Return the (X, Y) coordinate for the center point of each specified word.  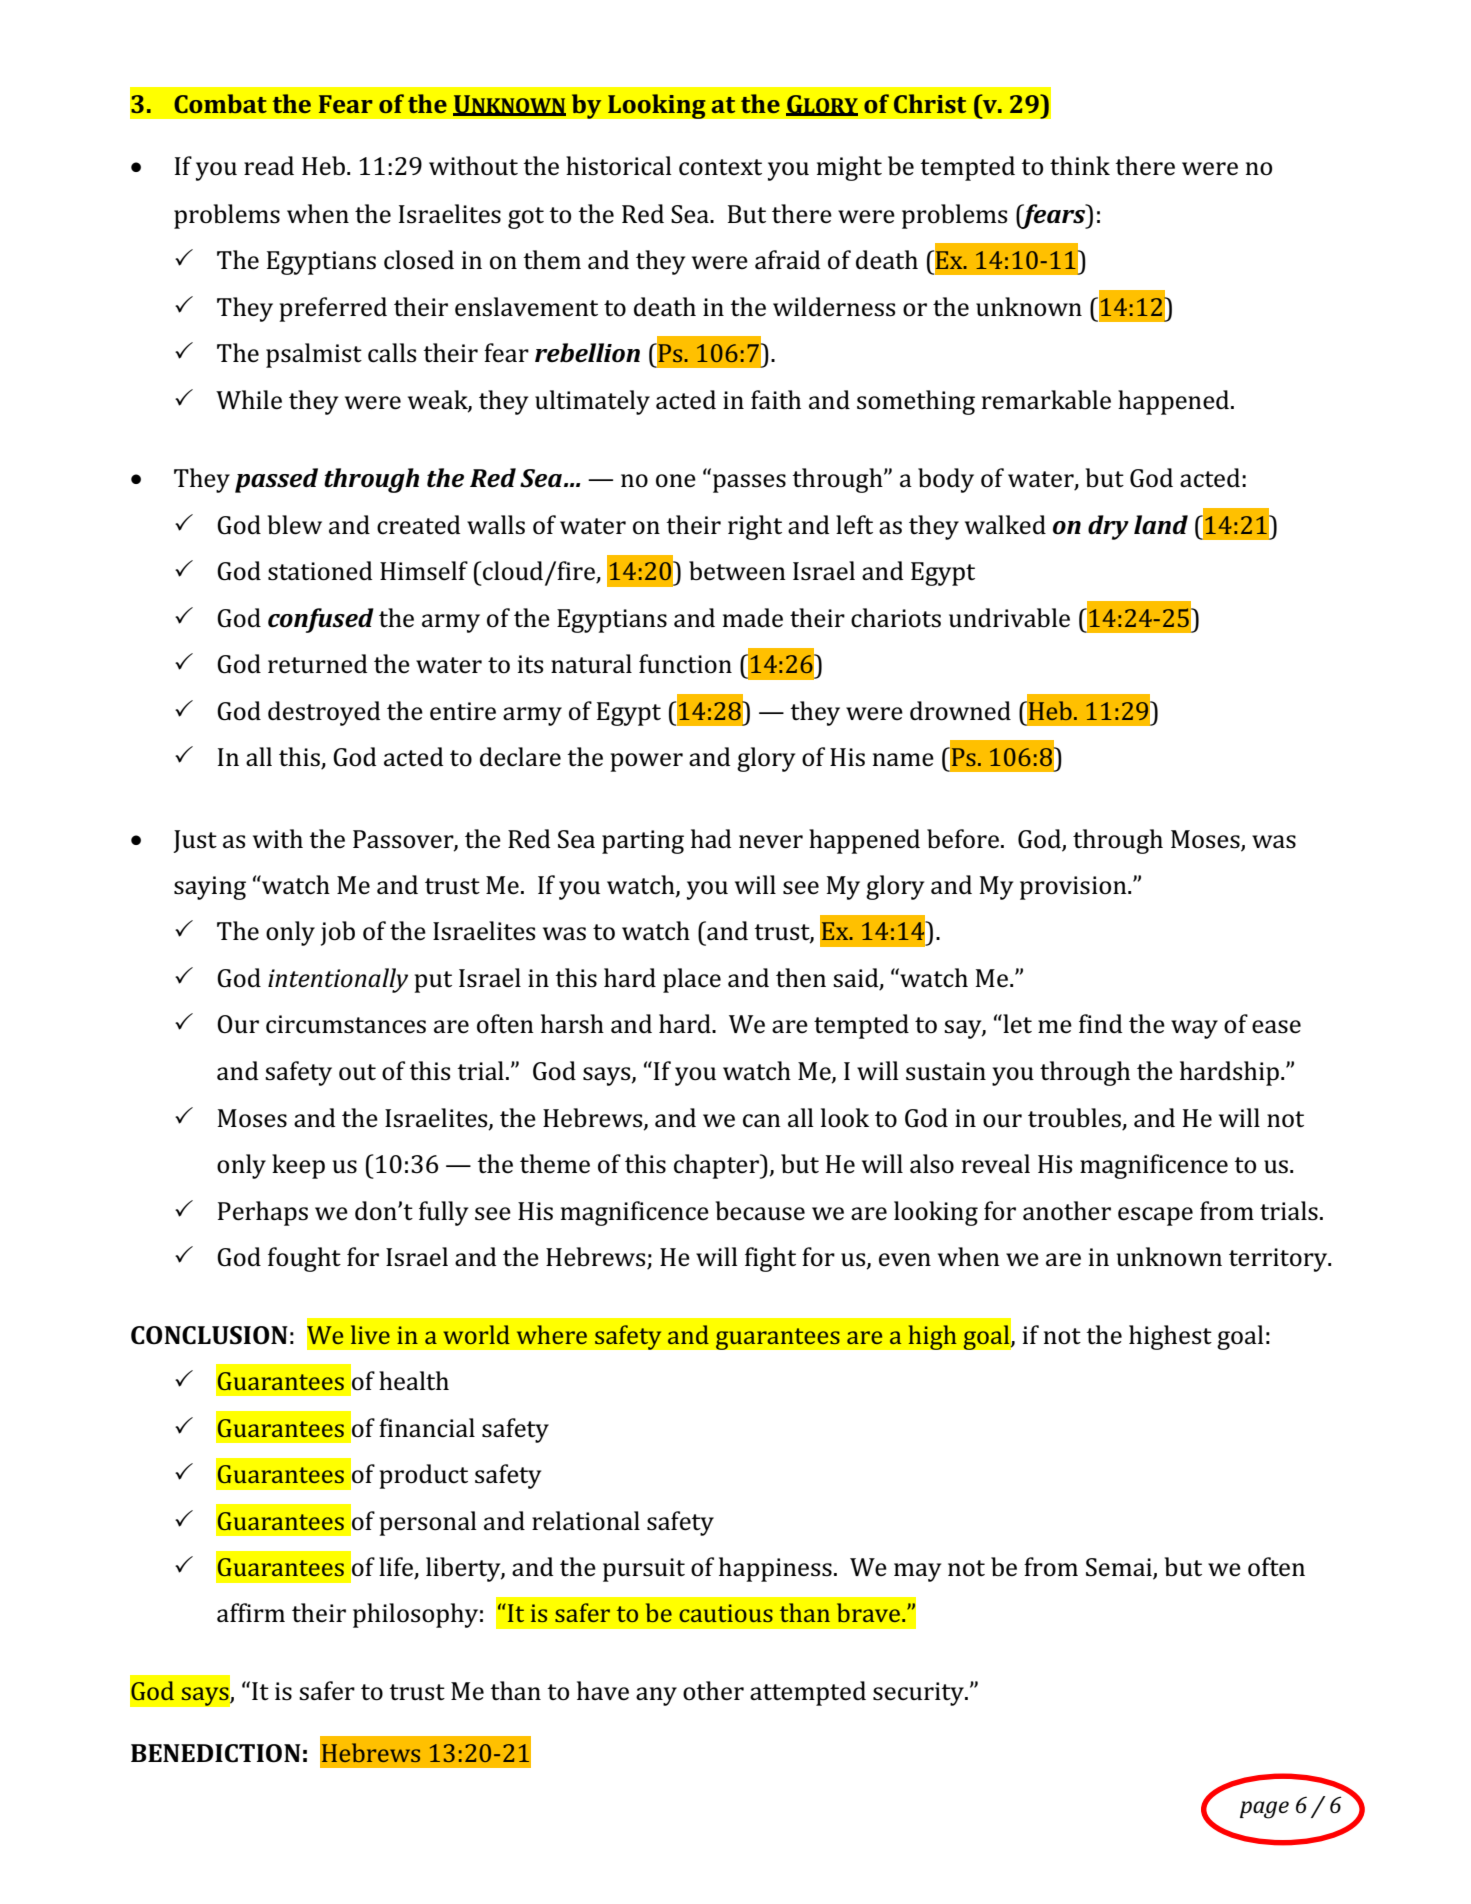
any (656, 1696)
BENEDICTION (216, 1753)
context (720, 167)
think (1080, 166)
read (269, 166)
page (1264, 1810)
